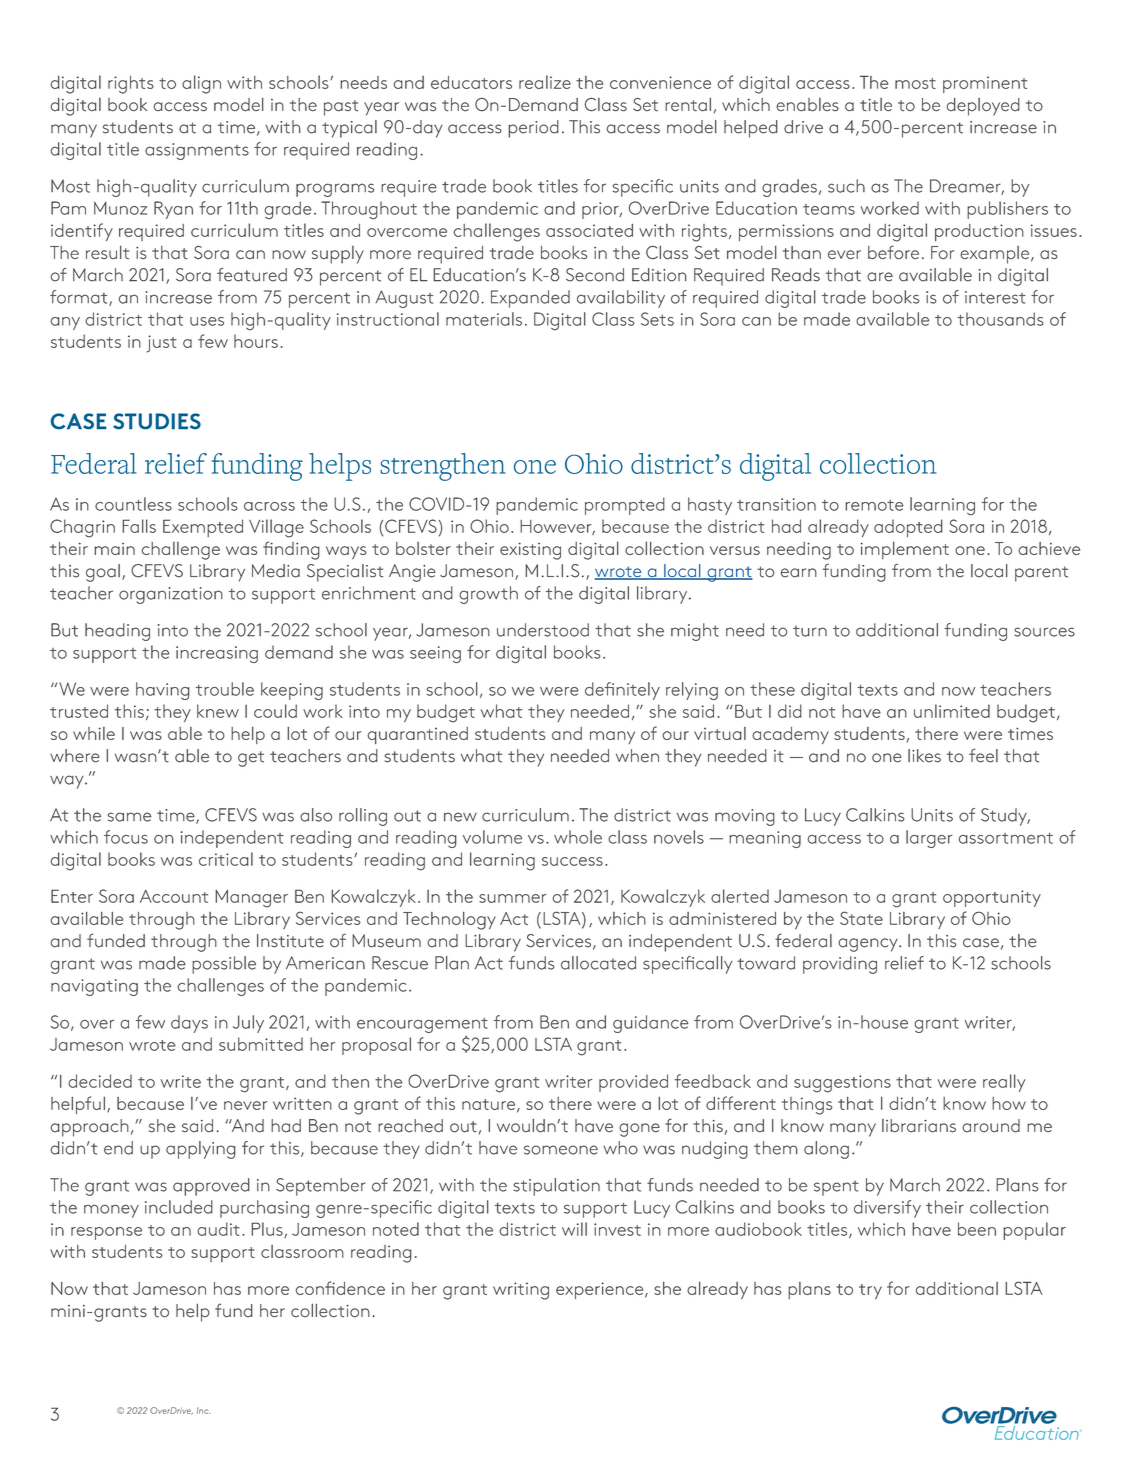  I want to click on audit, so click(218, 1229).
